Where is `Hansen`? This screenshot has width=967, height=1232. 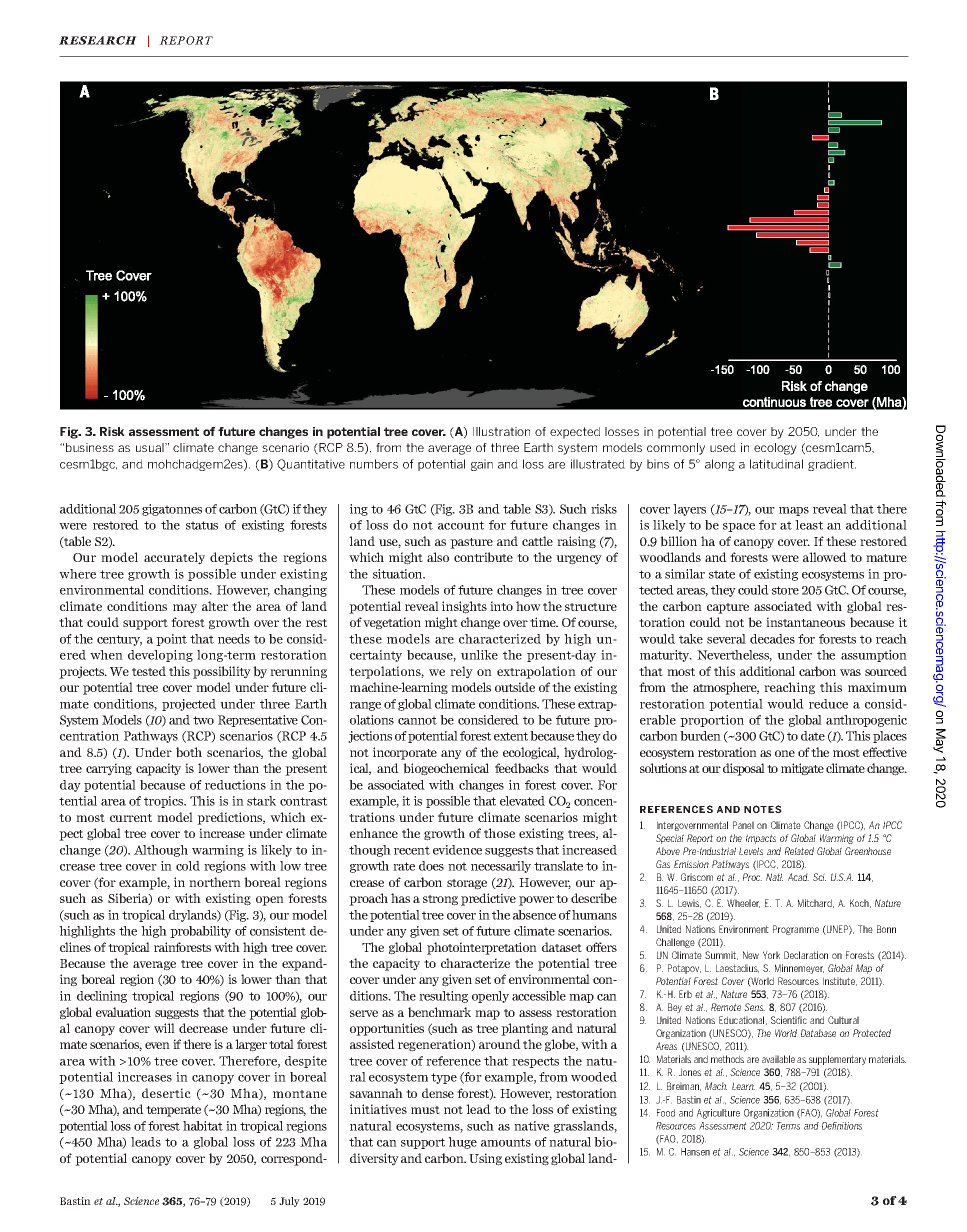
Hansen is located at coordinates (695, 1152).
